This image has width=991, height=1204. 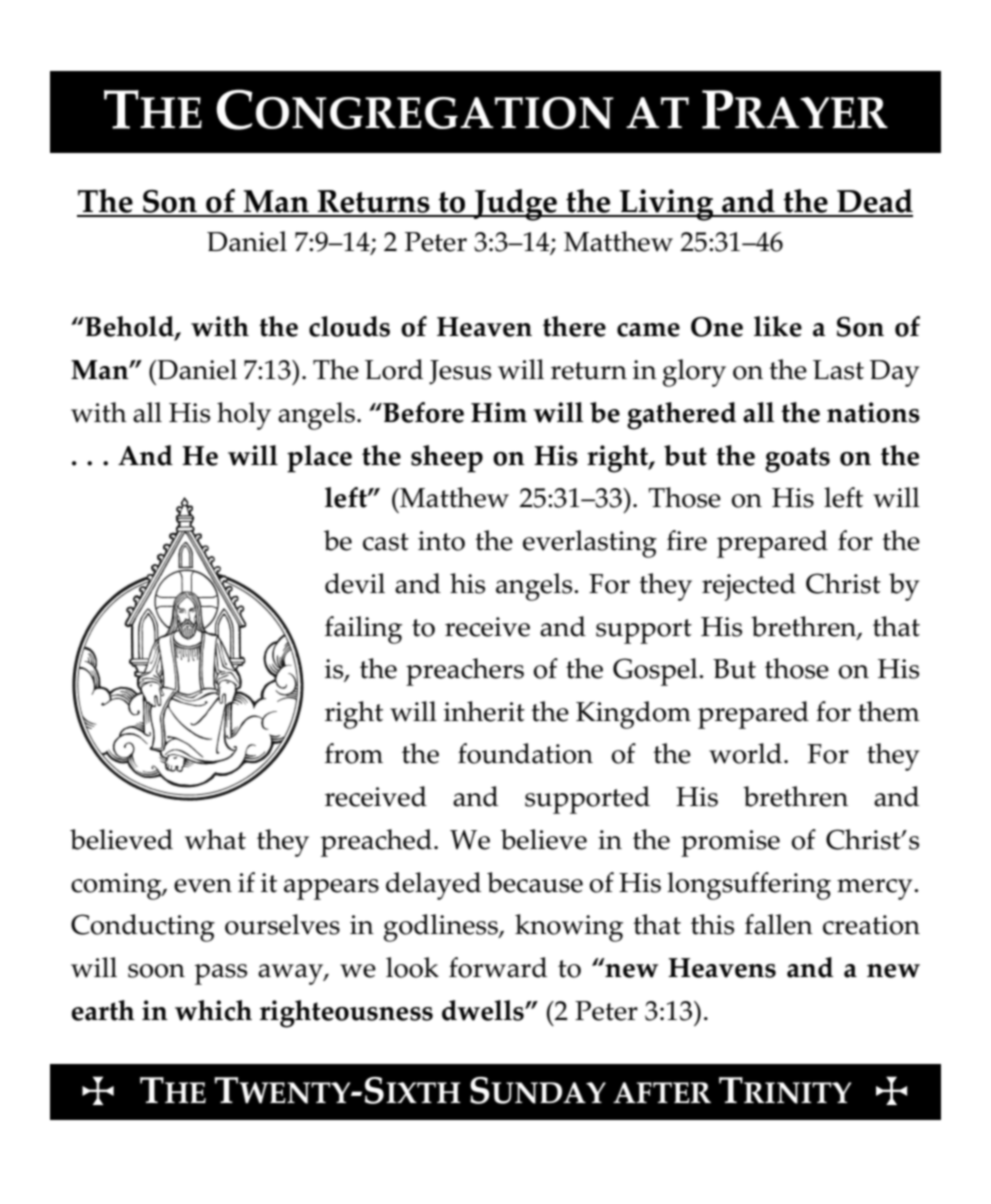 I want to click on Dead, so click(x=874, y=202).
